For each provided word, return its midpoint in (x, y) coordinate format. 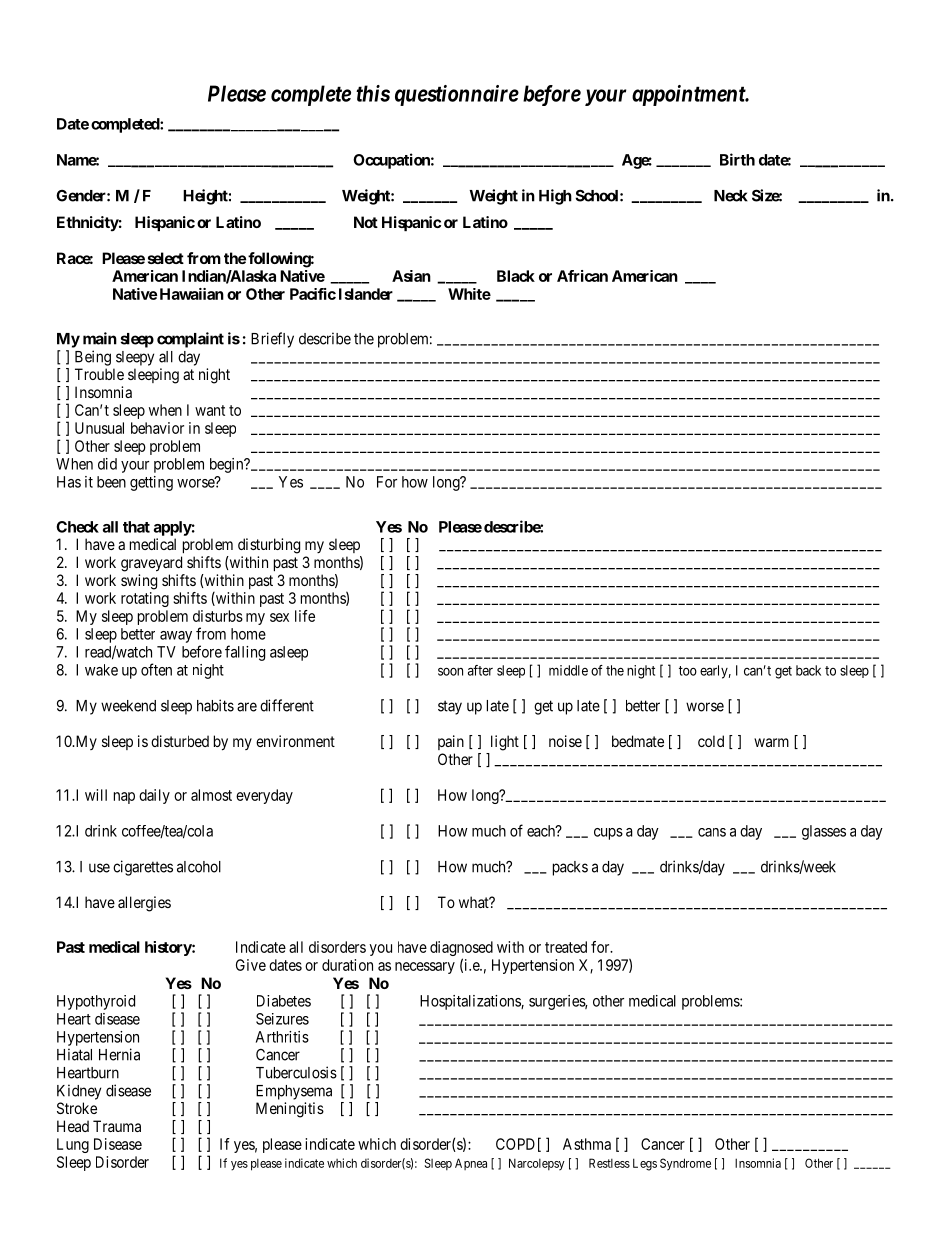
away (176, 637)
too (688, 671)
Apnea (471, 1164)
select (166, 258)
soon (450, 671)
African (582, 276)
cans (712, 832)
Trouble (99, 374)
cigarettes (143, 868)
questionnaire (457, 95)
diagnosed (461, 950)
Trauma (117, 1126)
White (469, 294)
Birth (737, 159)
